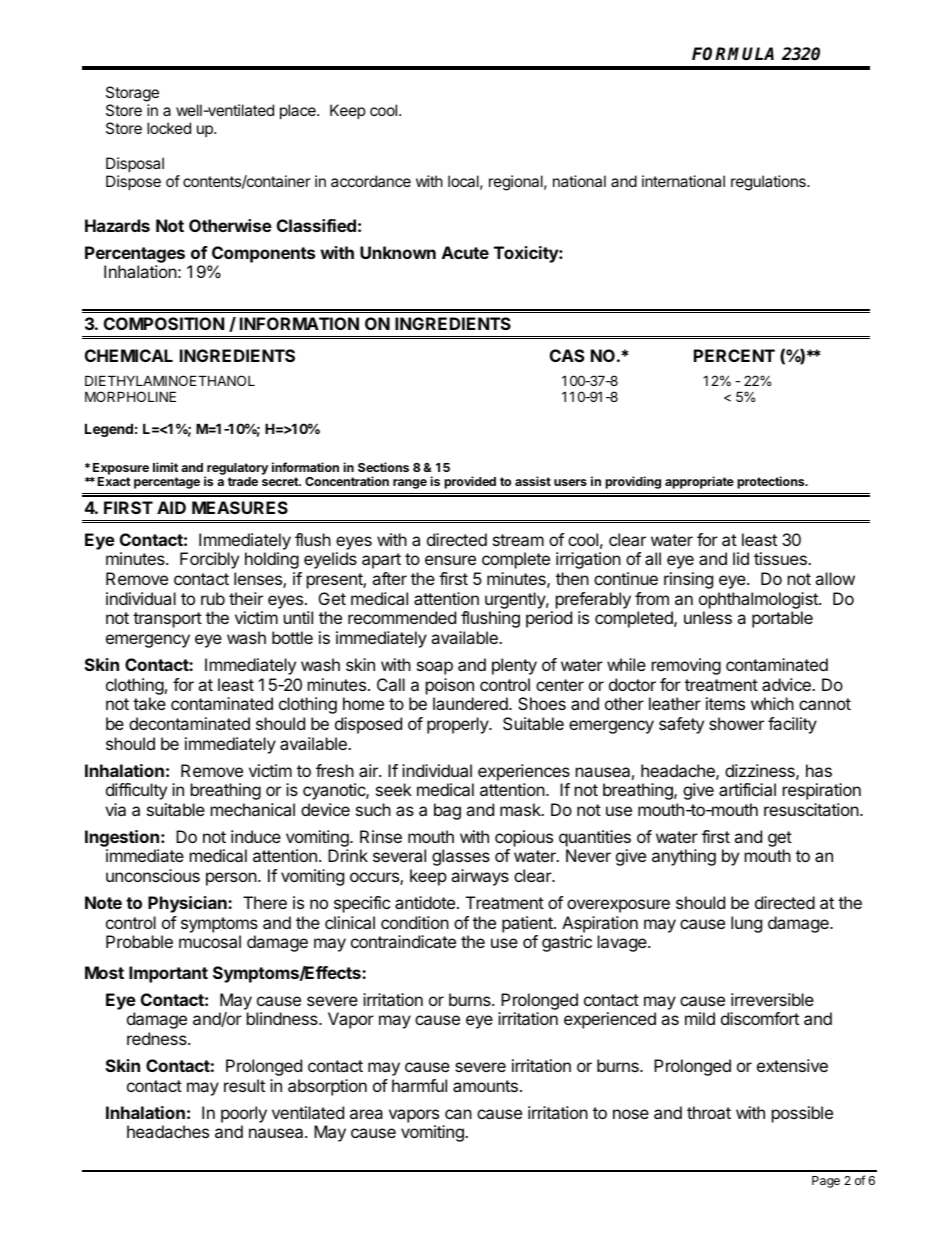  I want to click on poorly, so click(244, 1114).
